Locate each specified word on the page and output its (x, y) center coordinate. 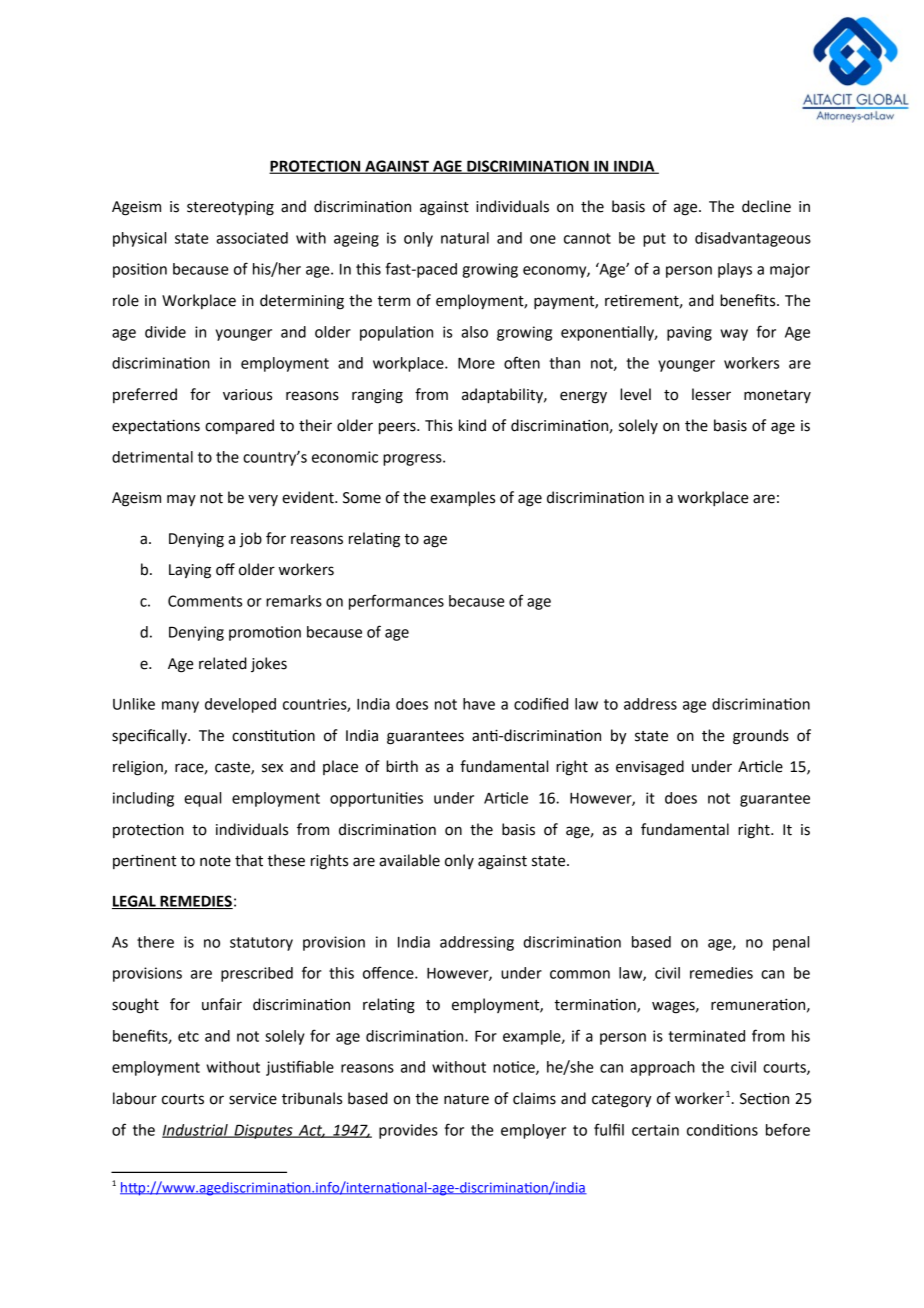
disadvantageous (753, 239)
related (223, 663)
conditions (722, 1130)
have (479, 704)
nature (466, 1099)
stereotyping (230, 208)
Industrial (196, 1131)
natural (465, 238)
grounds (761, 737)
